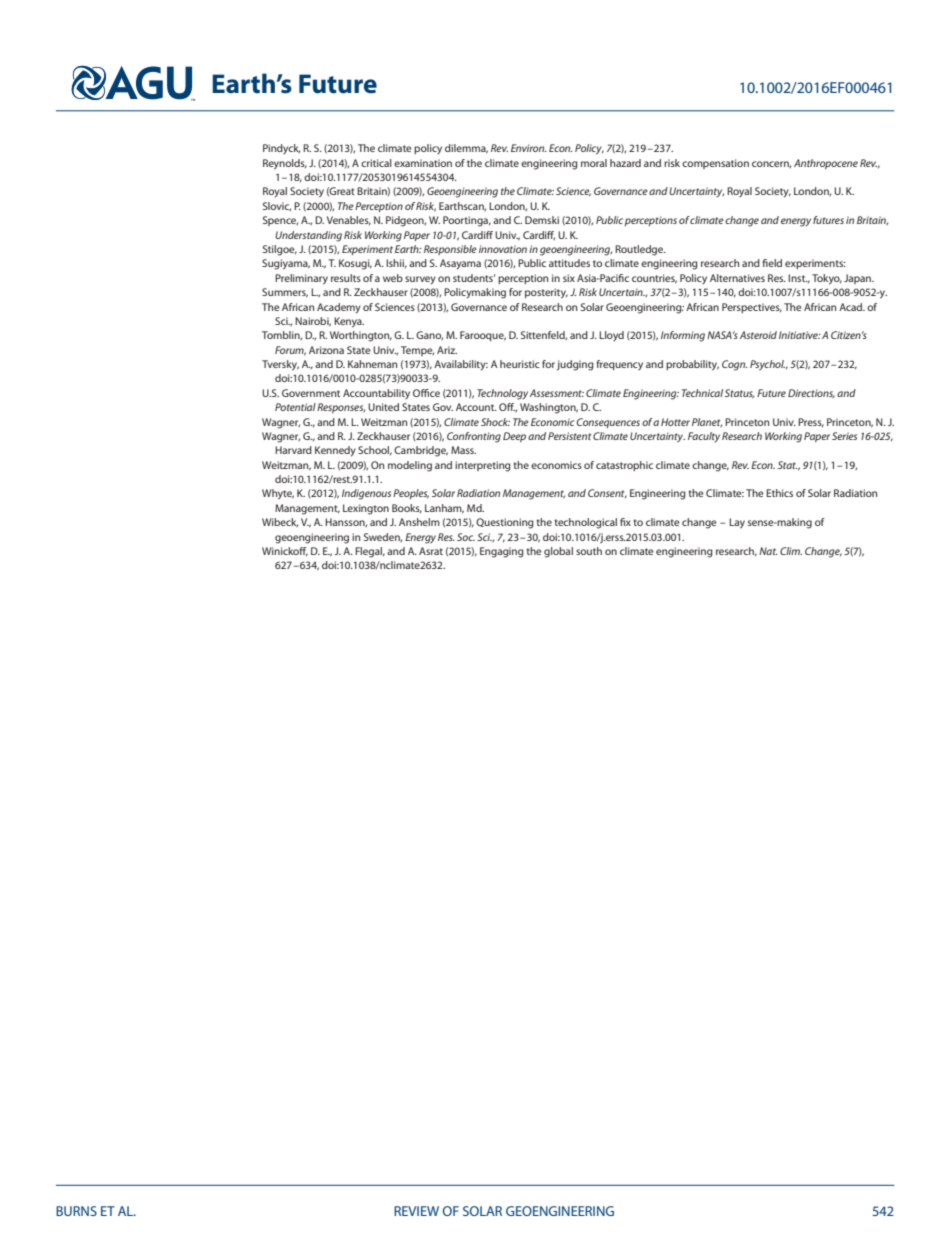 The height and width of the document is (1256, 952). What do you see at coordinates (715, 164) in the document?
I see `compensation` at bounding box center [715, 164].
